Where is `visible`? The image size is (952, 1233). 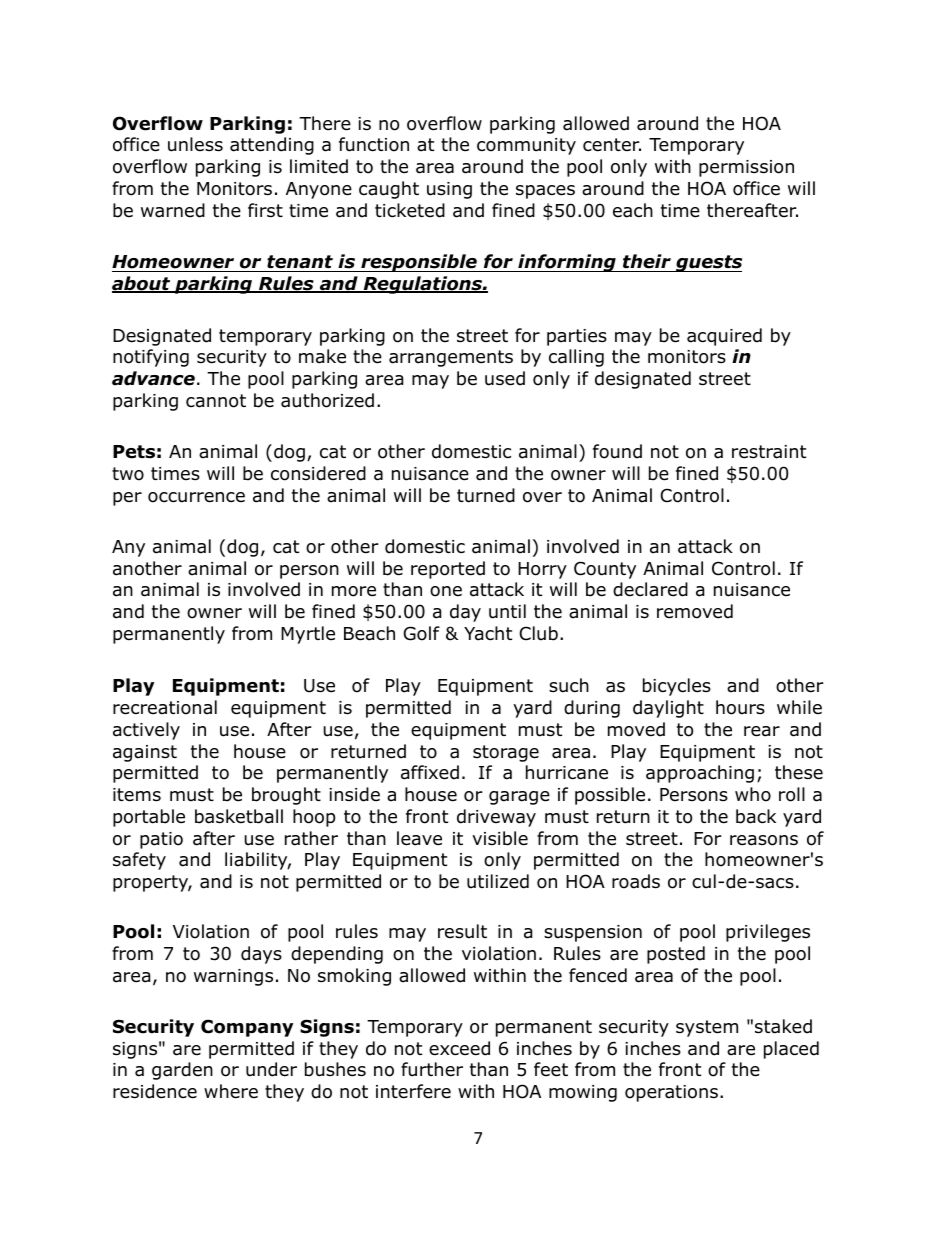 visible is located at coordinates (500, 838).
